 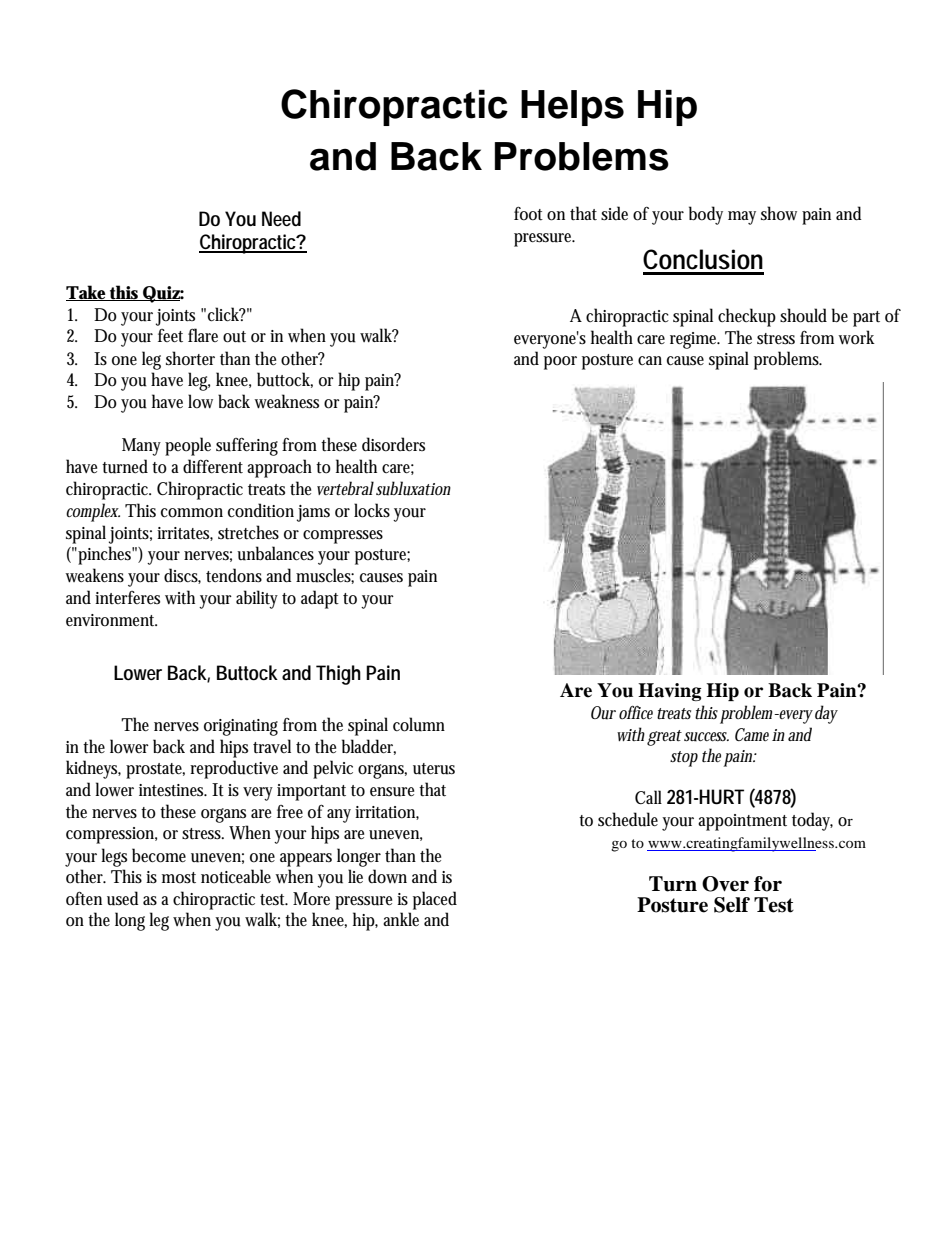 What do you see at coordinates (779, 213) in the page?
I see `show` at bounding box center [779, 213].
